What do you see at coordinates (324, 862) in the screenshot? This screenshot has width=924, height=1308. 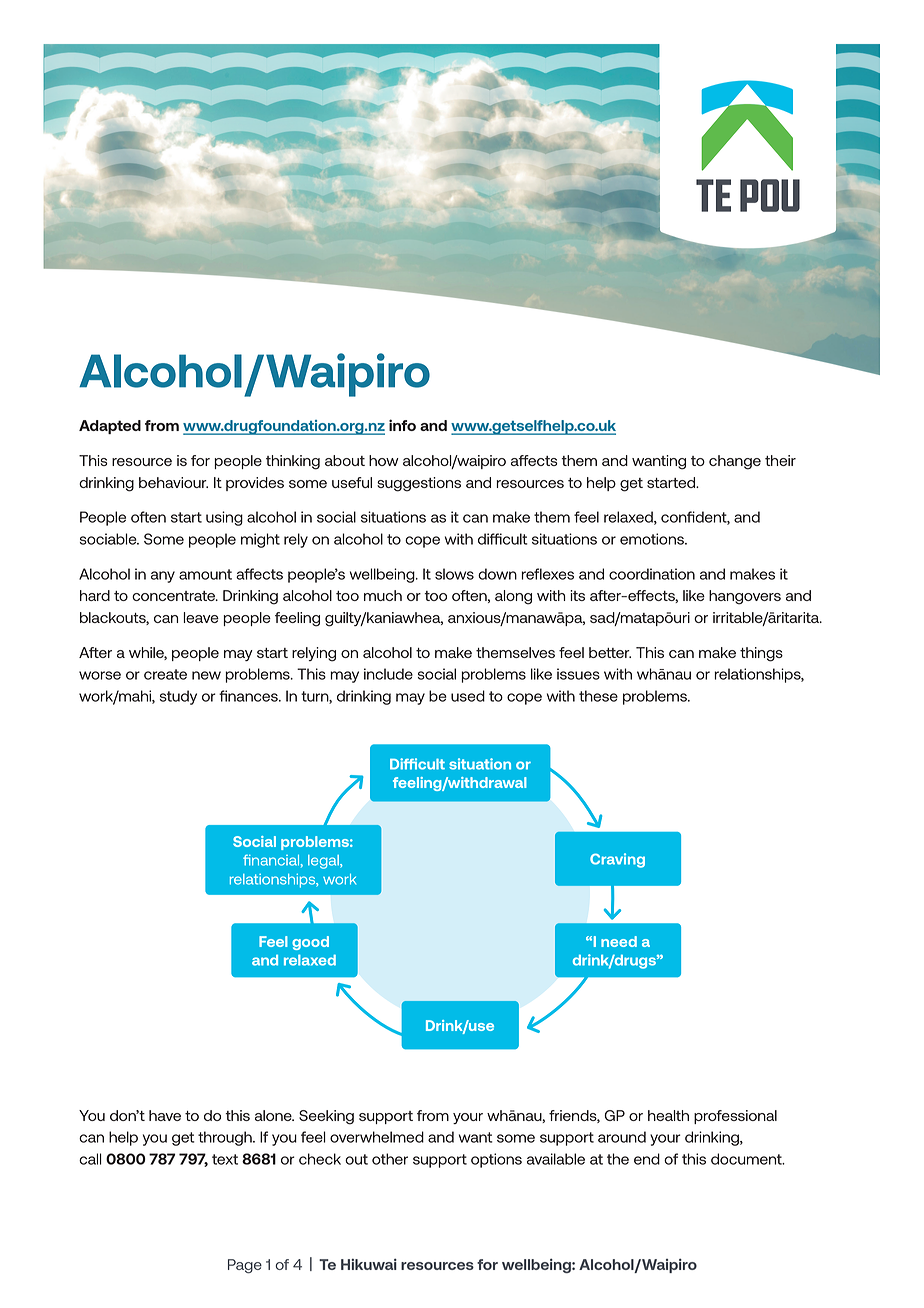 I see `legal` at bounding box center [324, 862].
